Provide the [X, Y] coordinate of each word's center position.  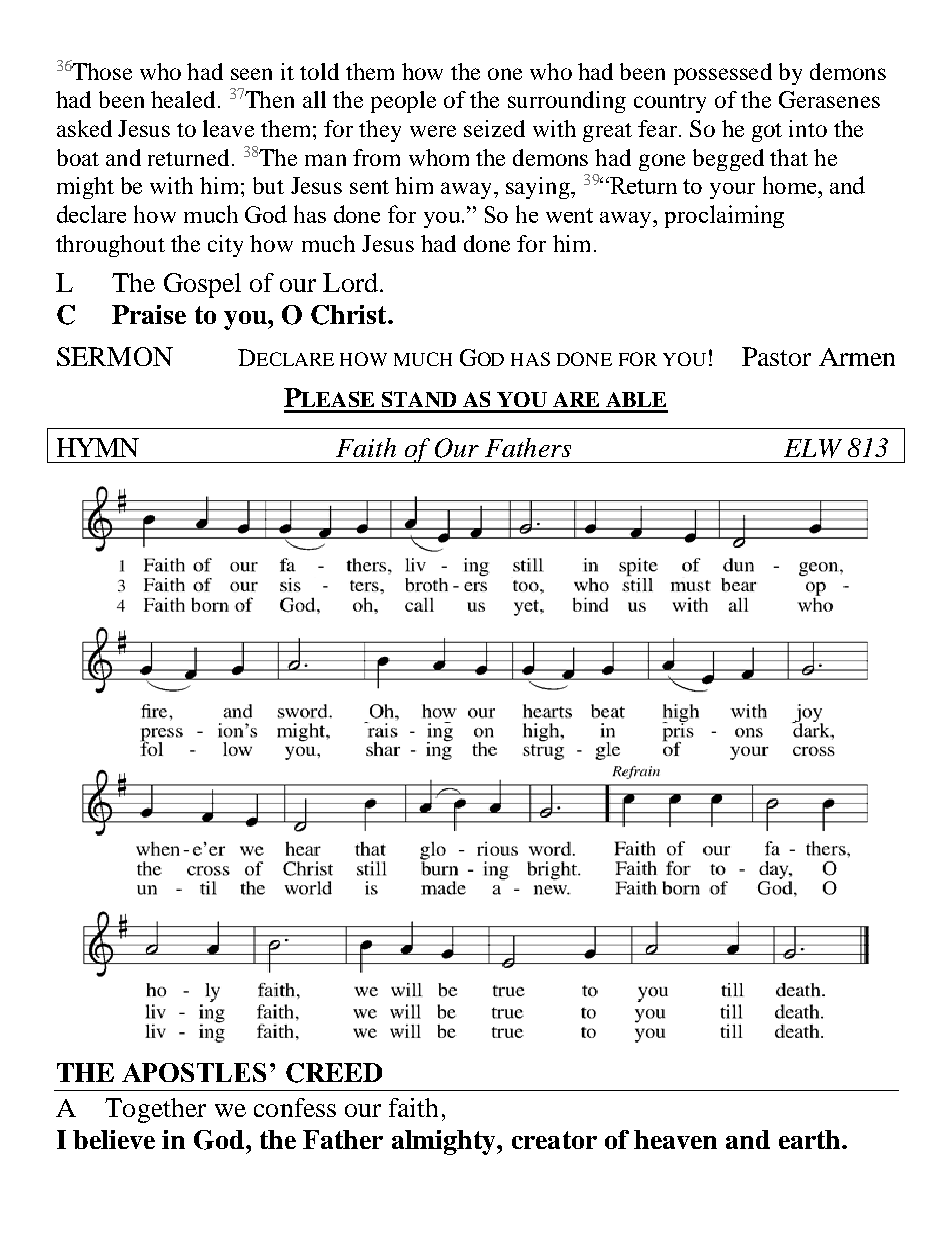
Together [155, 1110]
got [767, 132]
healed [183, 99]
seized [494, 128]
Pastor [776, 356]
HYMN [98, 447]
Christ [350, 315]
